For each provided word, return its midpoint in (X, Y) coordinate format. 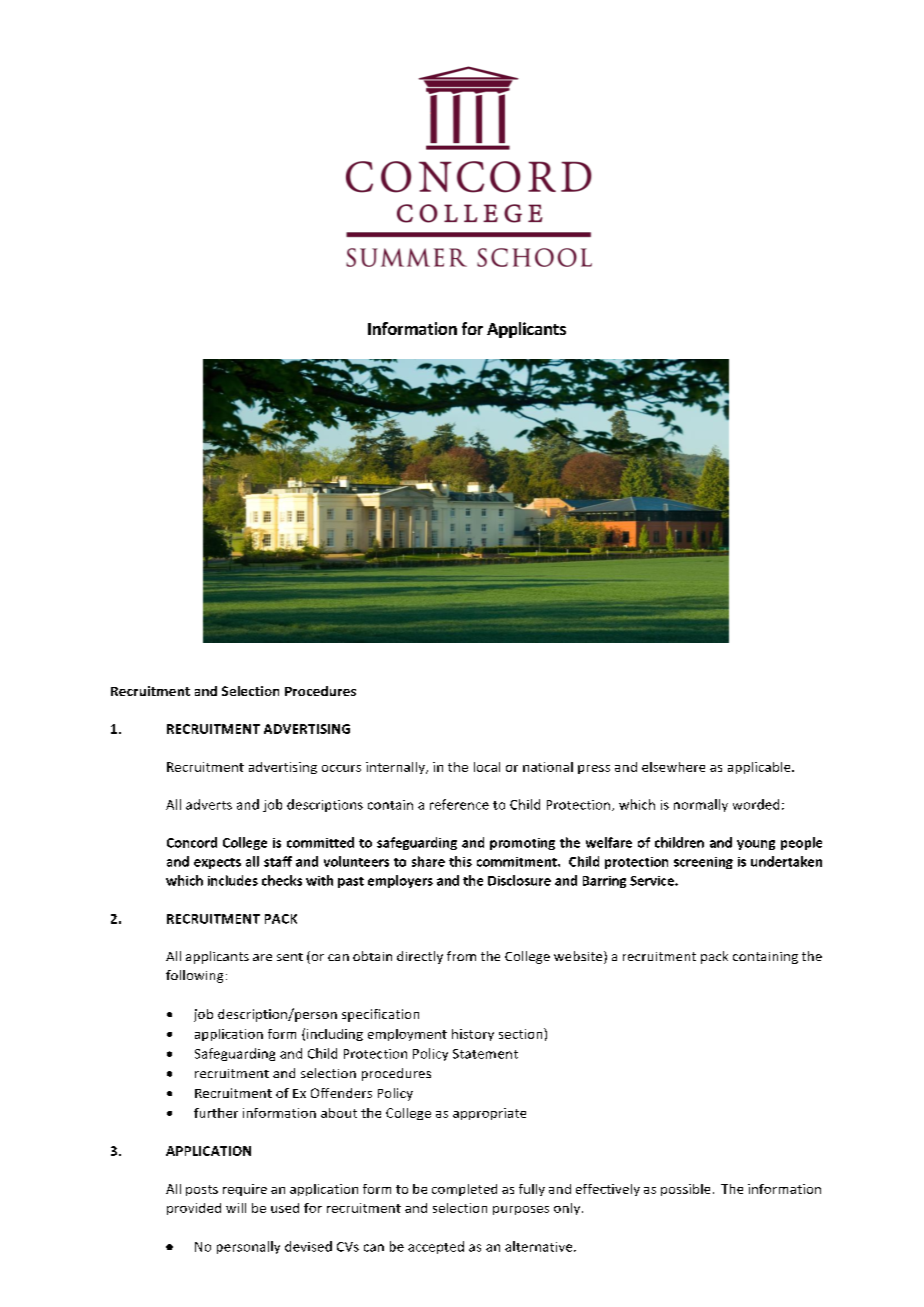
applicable (760, 768)
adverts (209, 804)
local (487, 767)
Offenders (341, 1093)
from (461, 956)
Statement (485, 1054)
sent (290, 957)
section (522, 1033)
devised (308, 1246)
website (579, 957)
